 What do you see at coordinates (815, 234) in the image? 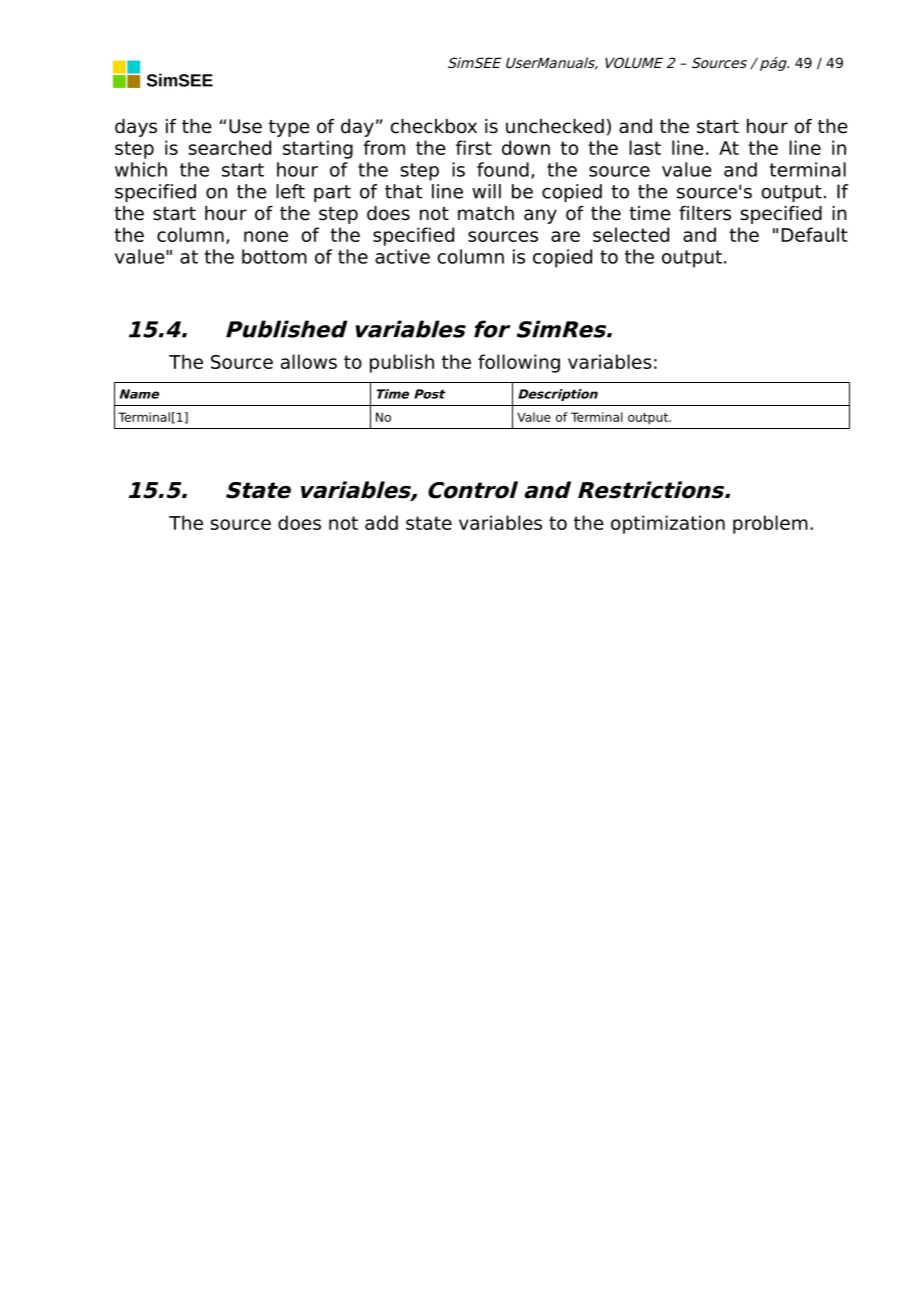
I see `Default` at bounding box center [815, 234].
